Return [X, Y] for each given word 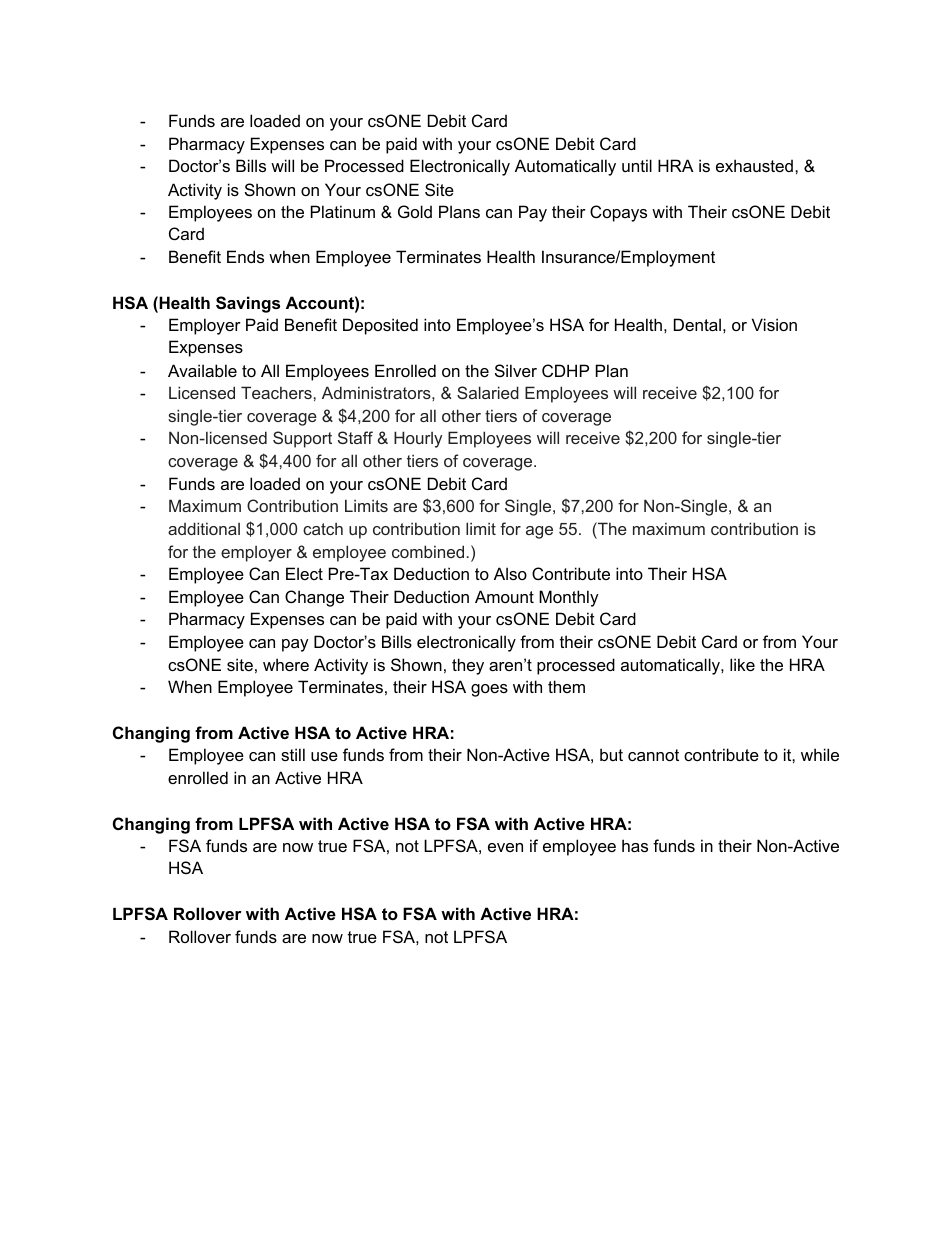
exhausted [754, 165]
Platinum [343, 211]
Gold [415, 211]
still [293, 754]
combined [428, 551]
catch [323, 528]
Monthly [569, 598]
